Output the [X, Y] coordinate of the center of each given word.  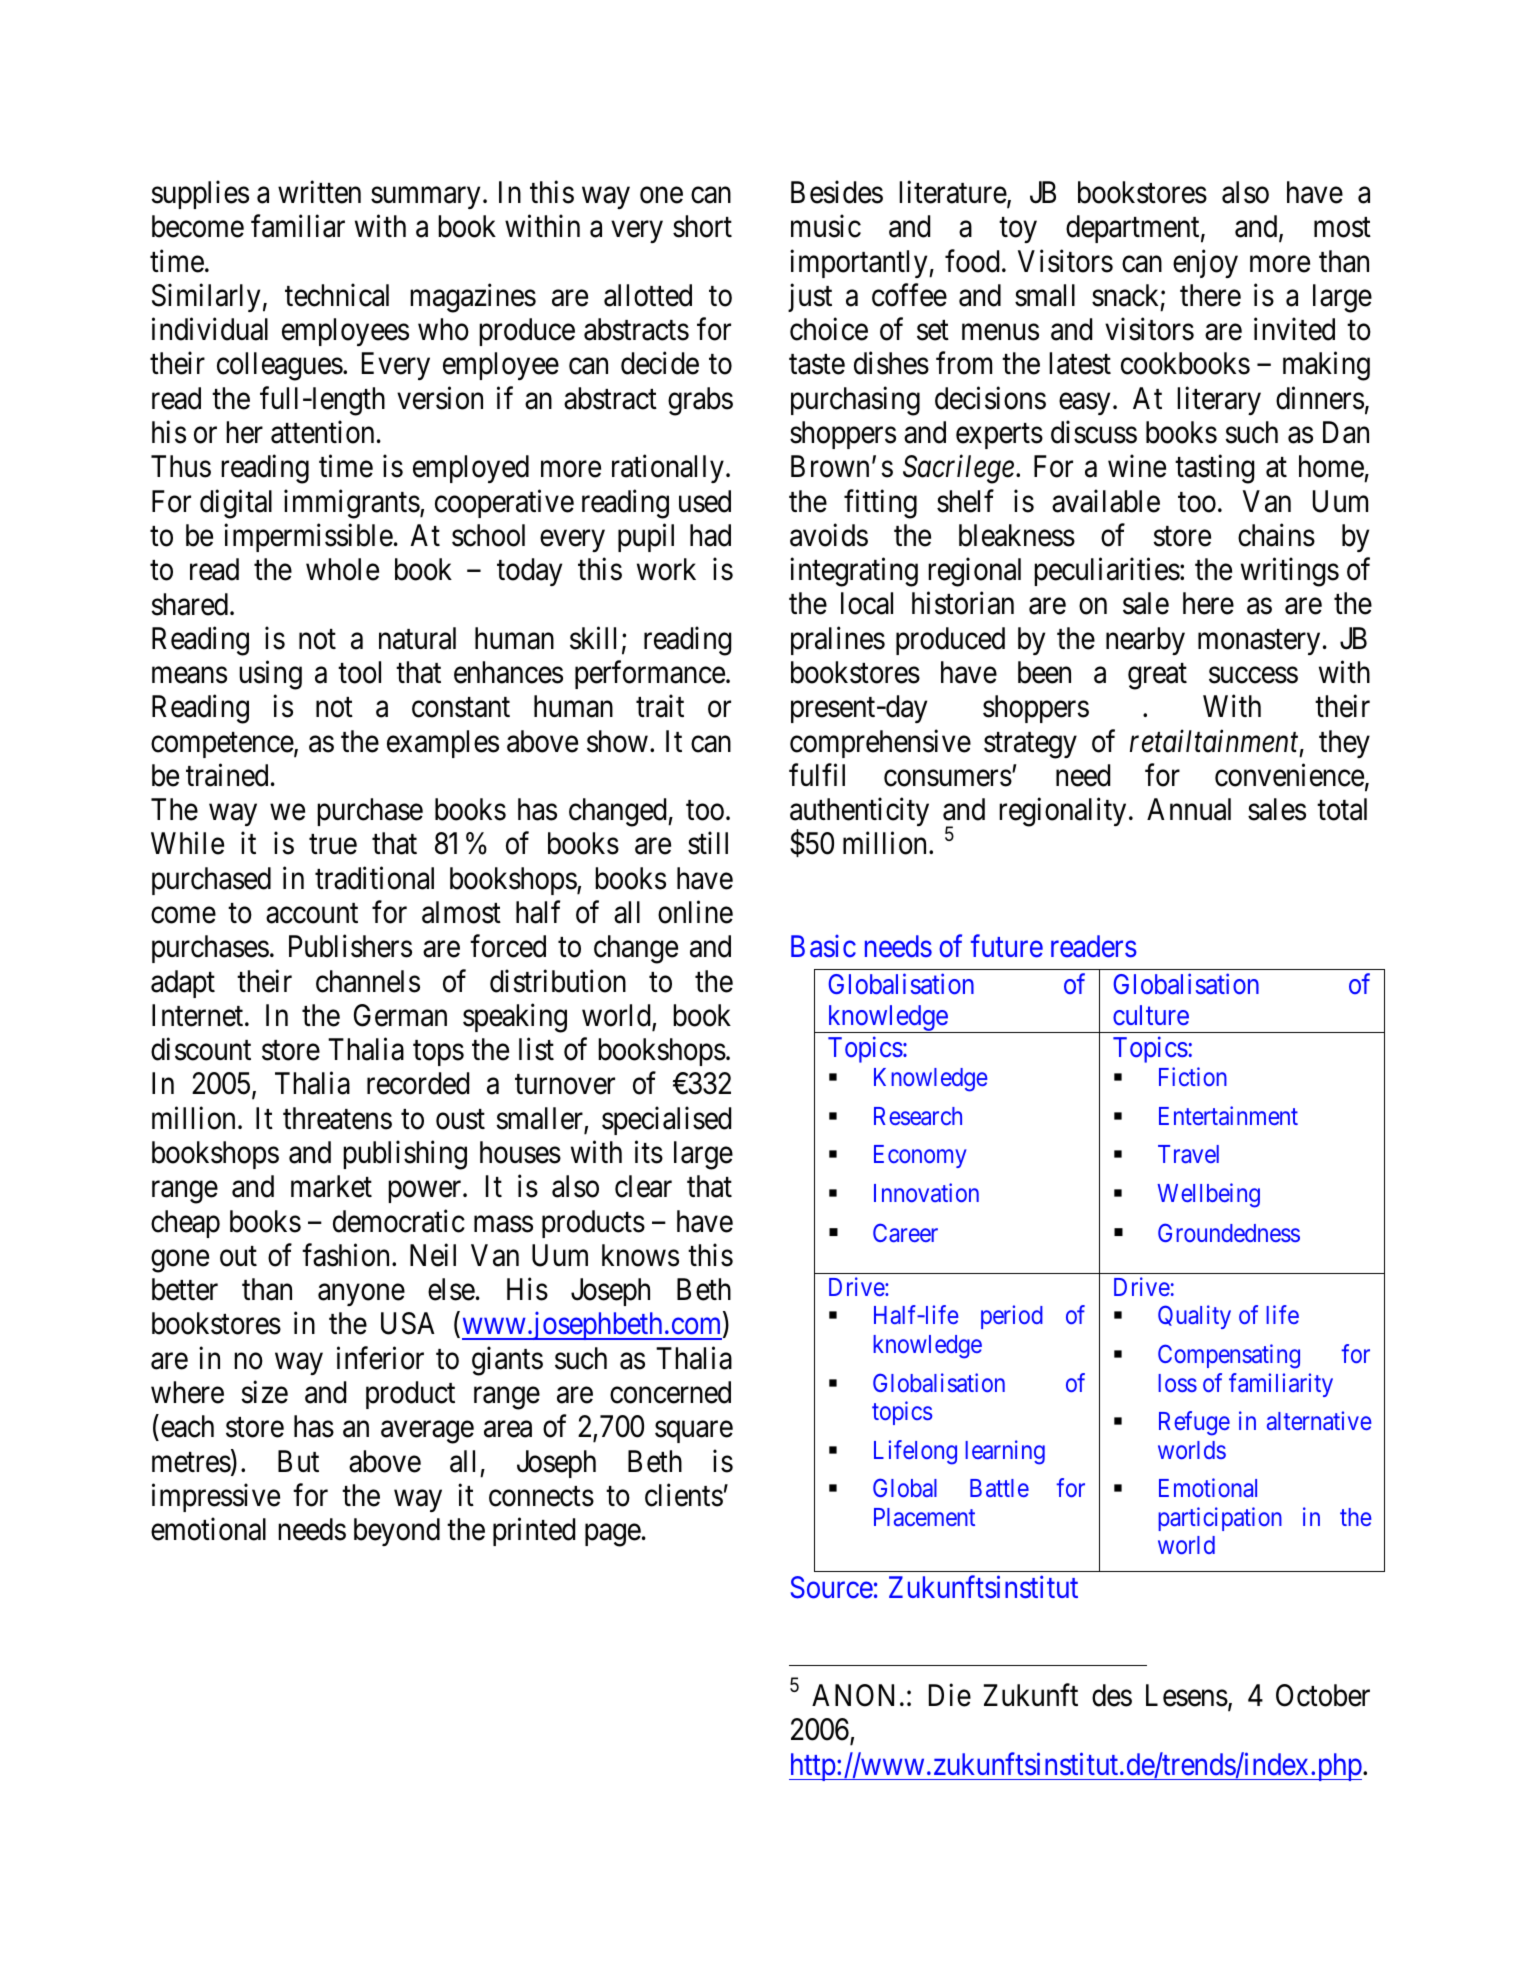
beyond [397, 1532]
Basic [823, 946]
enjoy [1205, 263]
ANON [853, 1695]
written [319, 192]
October [1323, 1695]
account [312, 914]
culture [1151, 1015]
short [702, 226]
